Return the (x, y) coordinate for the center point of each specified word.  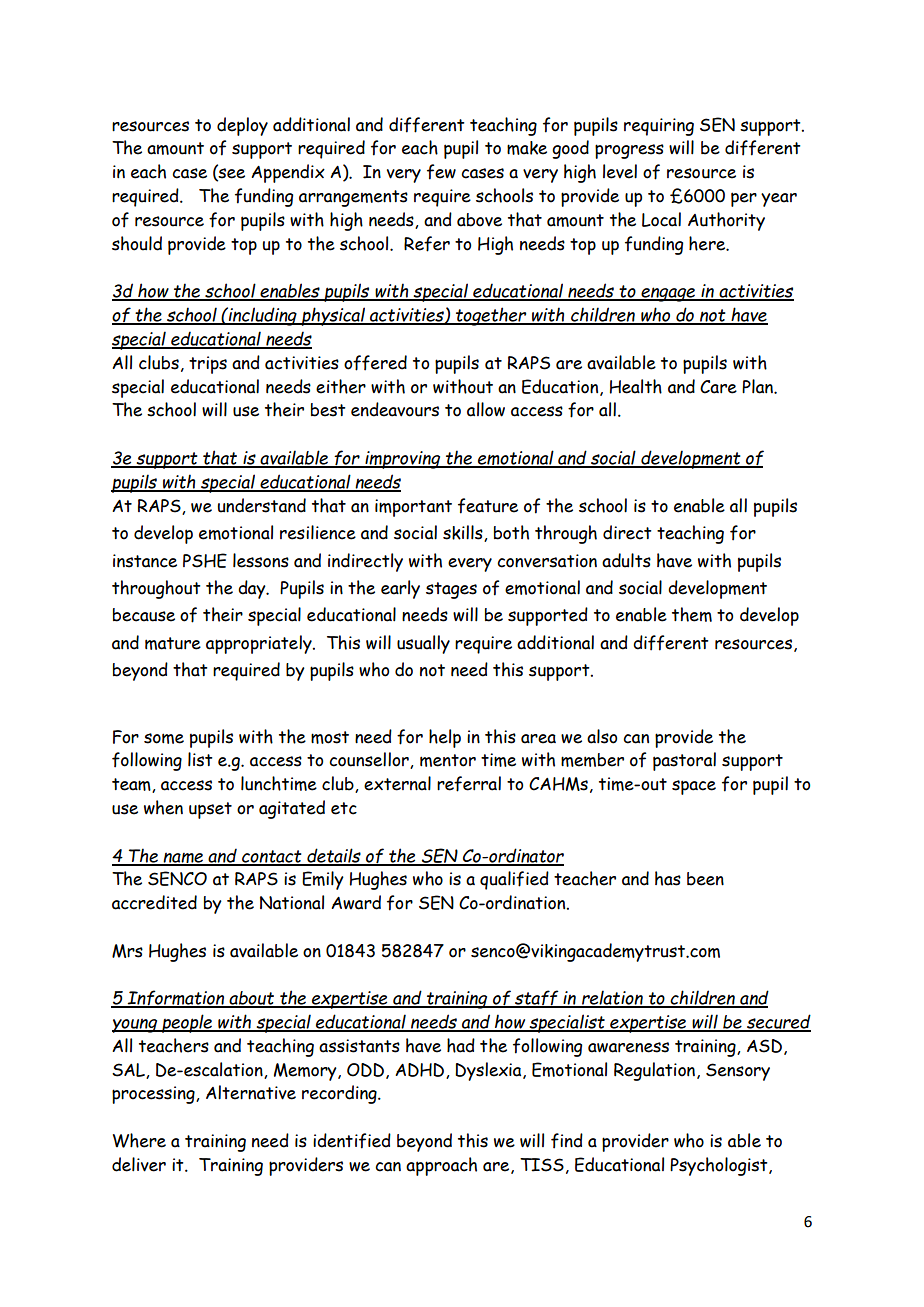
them (692, 614)
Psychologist (720, 1166)
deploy (242, 126)
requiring (659, 127)
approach (441, 1166)
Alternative (251, 1092)
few (441, 172)
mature (173, 643)
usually (423, 644)
